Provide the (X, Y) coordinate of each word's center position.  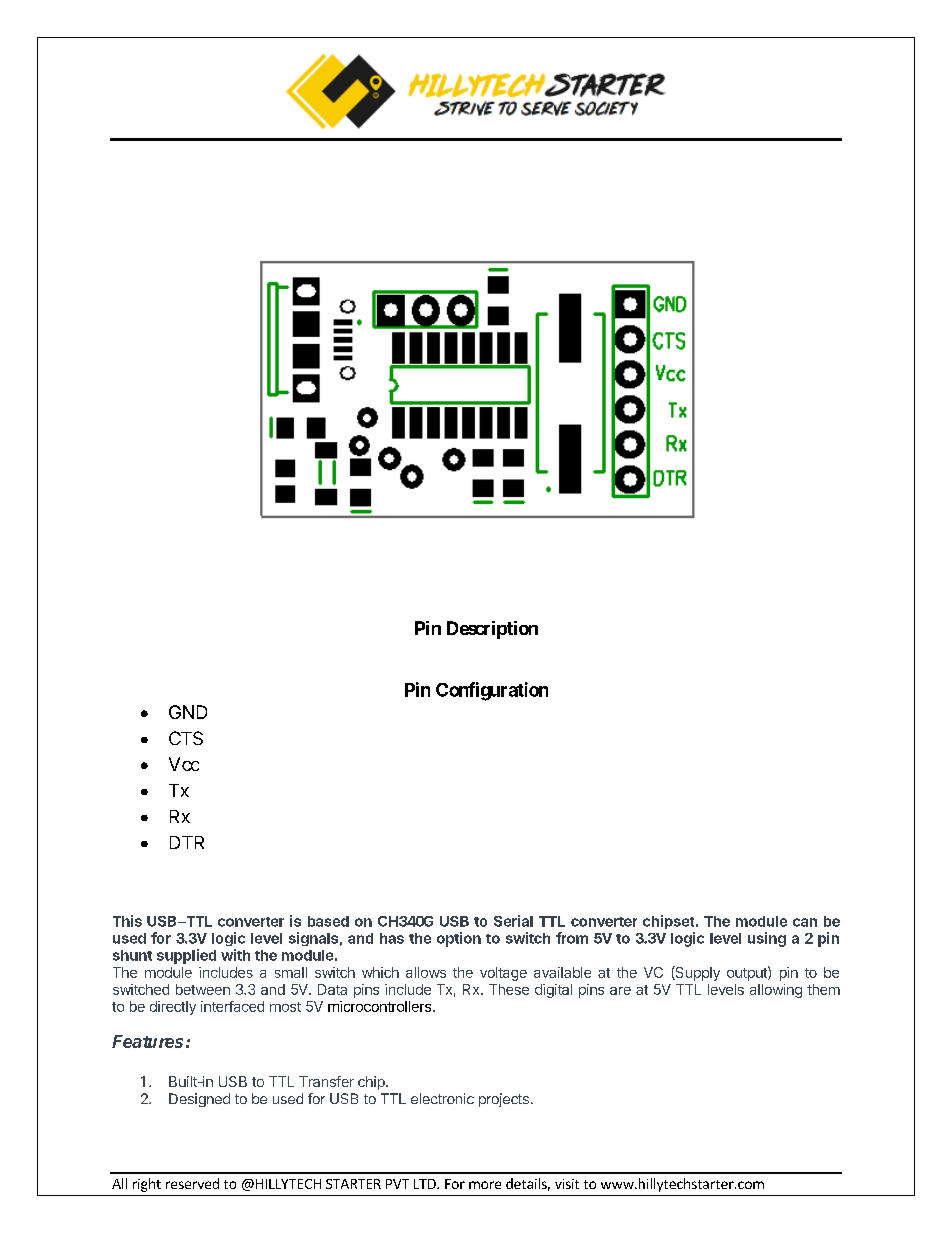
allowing (776, 991)
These (509, 989)
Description (492, 630)
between (203, 989)
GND (188, 712)
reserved (192, 1183)
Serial (513, 921)
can (805, 922)
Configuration (492, 691)
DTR (187, 842)
